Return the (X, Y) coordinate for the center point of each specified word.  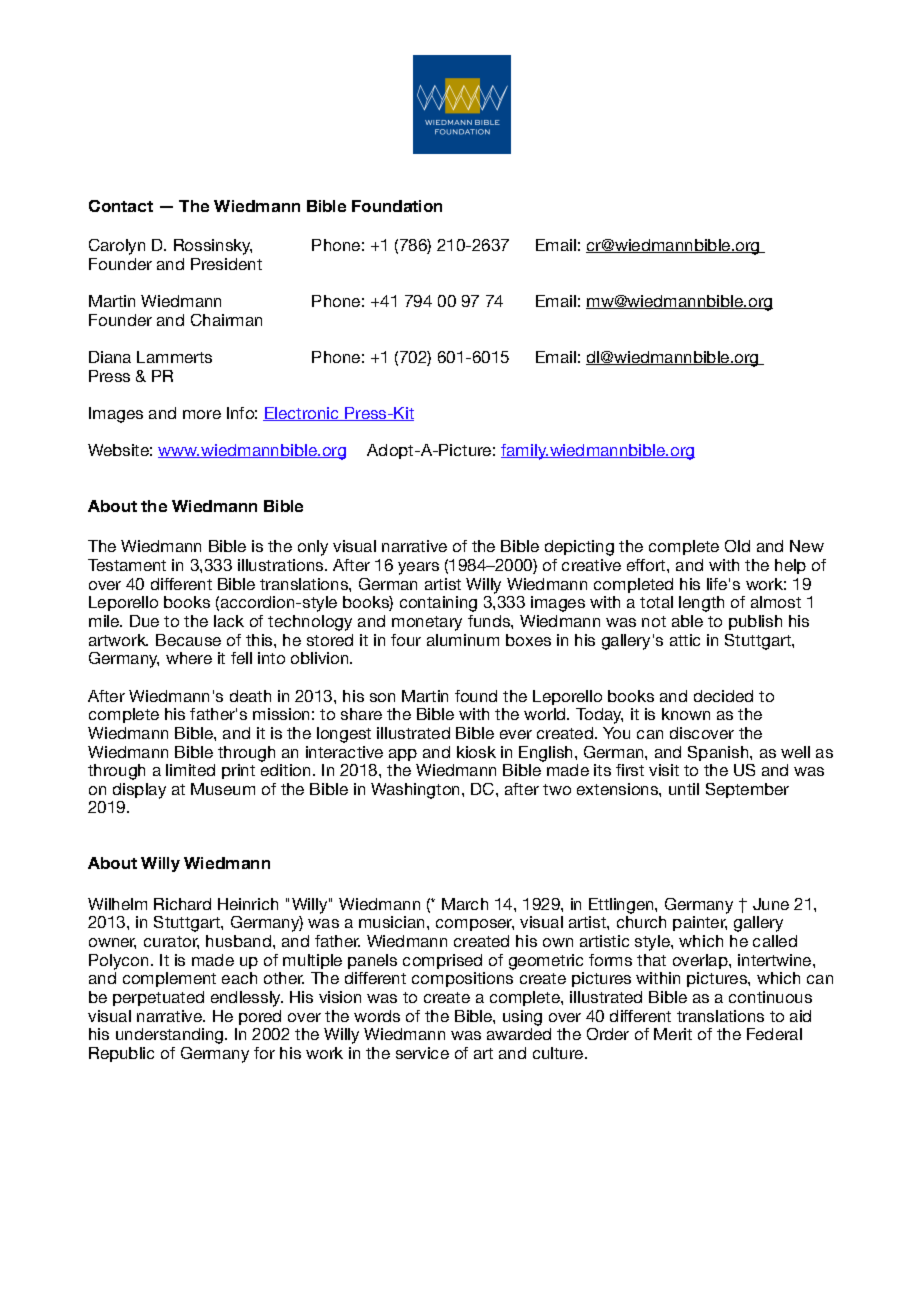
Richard (182, 904)
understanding (171, 1036)
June (771, 904)
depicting (579, 548)
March (465, 904)
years (418, 568)
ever (516, 734)
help (790, 566)
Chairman (226, 320)
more (202, 414)
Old (737, 546)
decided (723, 696)
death (250, 696)
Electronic (302, 414)
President (226, 264)
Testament (127, 565)
